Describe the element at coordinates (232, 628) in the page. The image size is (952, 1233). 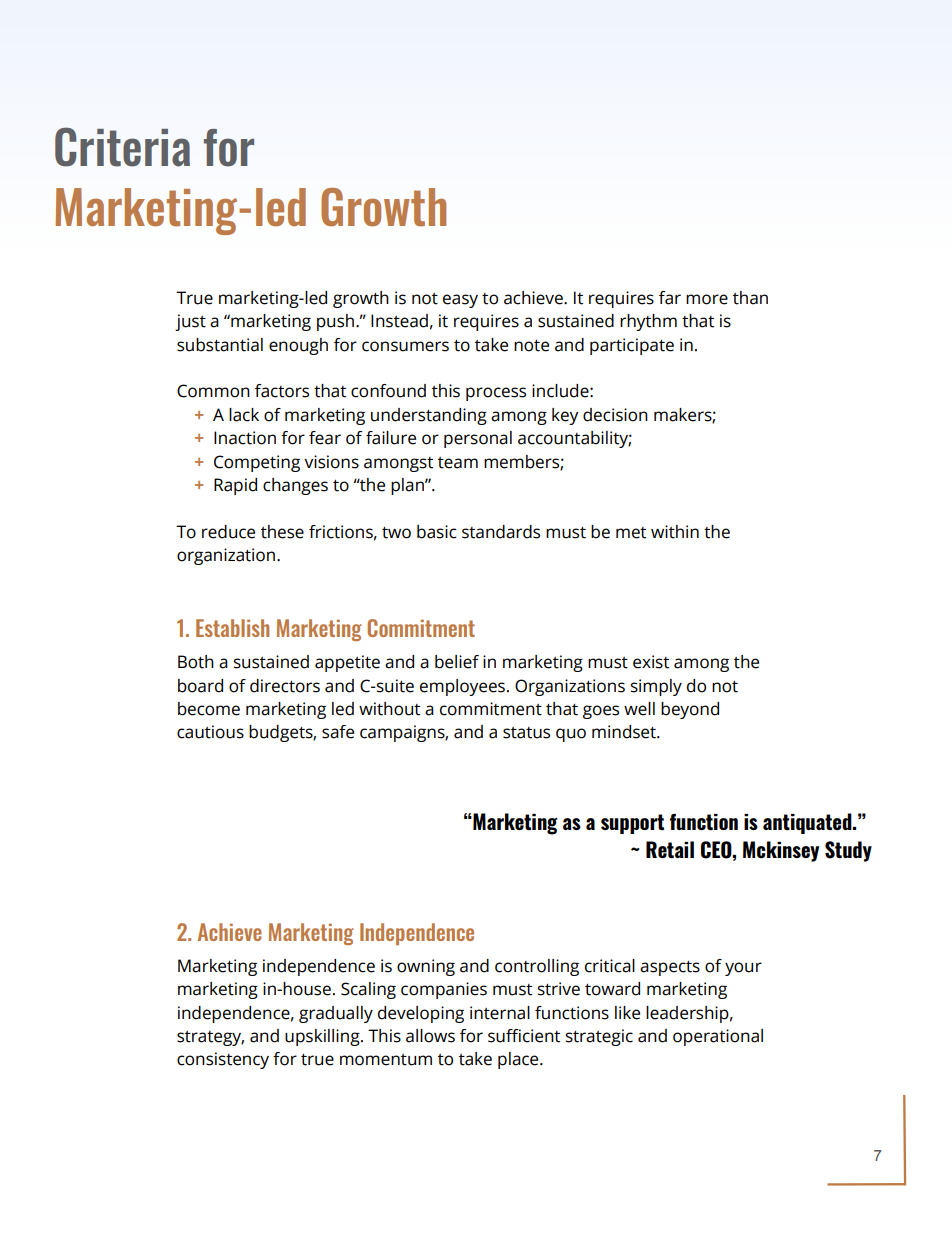
I see `Establish` at that location.
